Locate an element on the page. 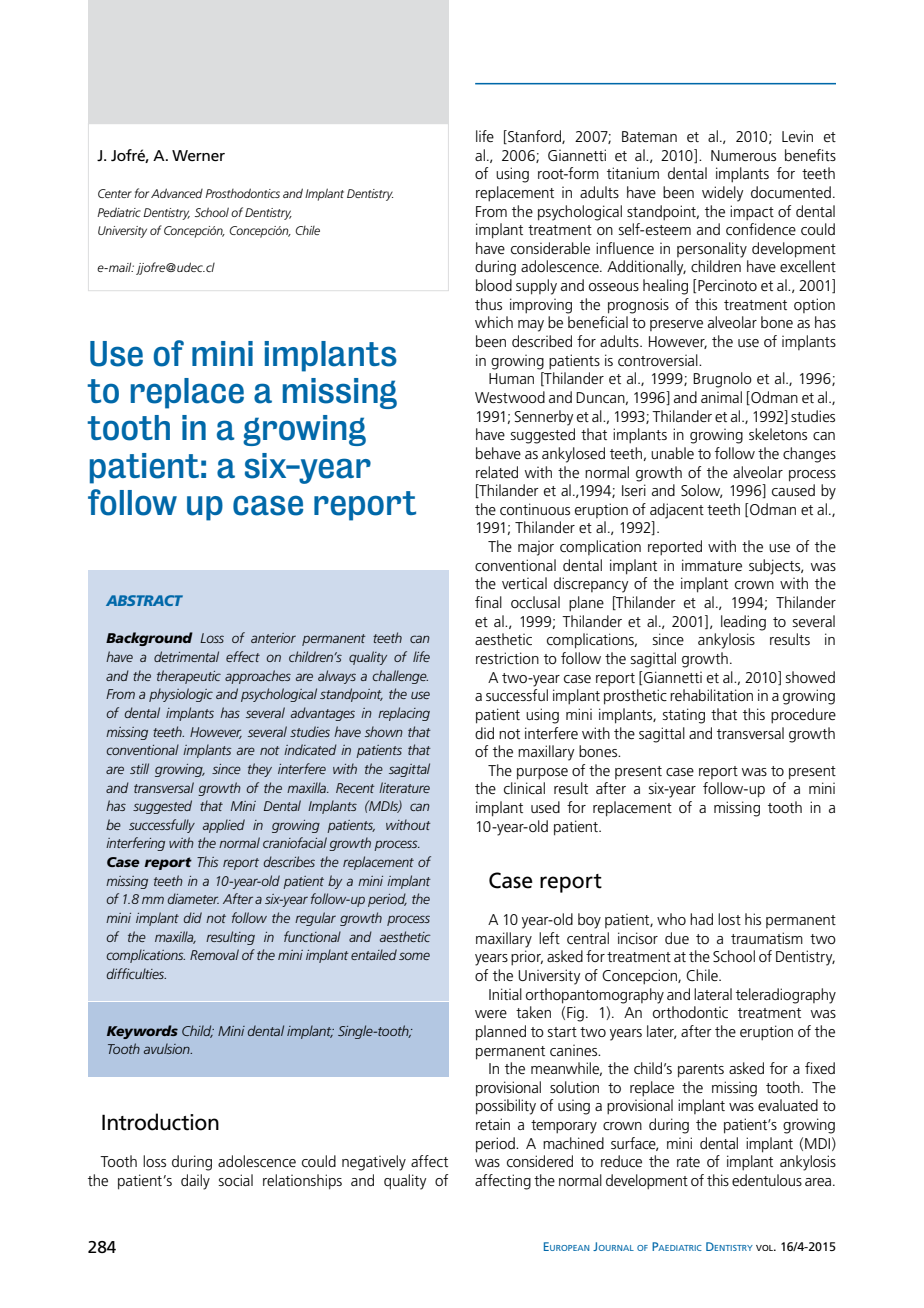 This page has width=924, height=1308. Werner is located at coordinates (198, 155).
